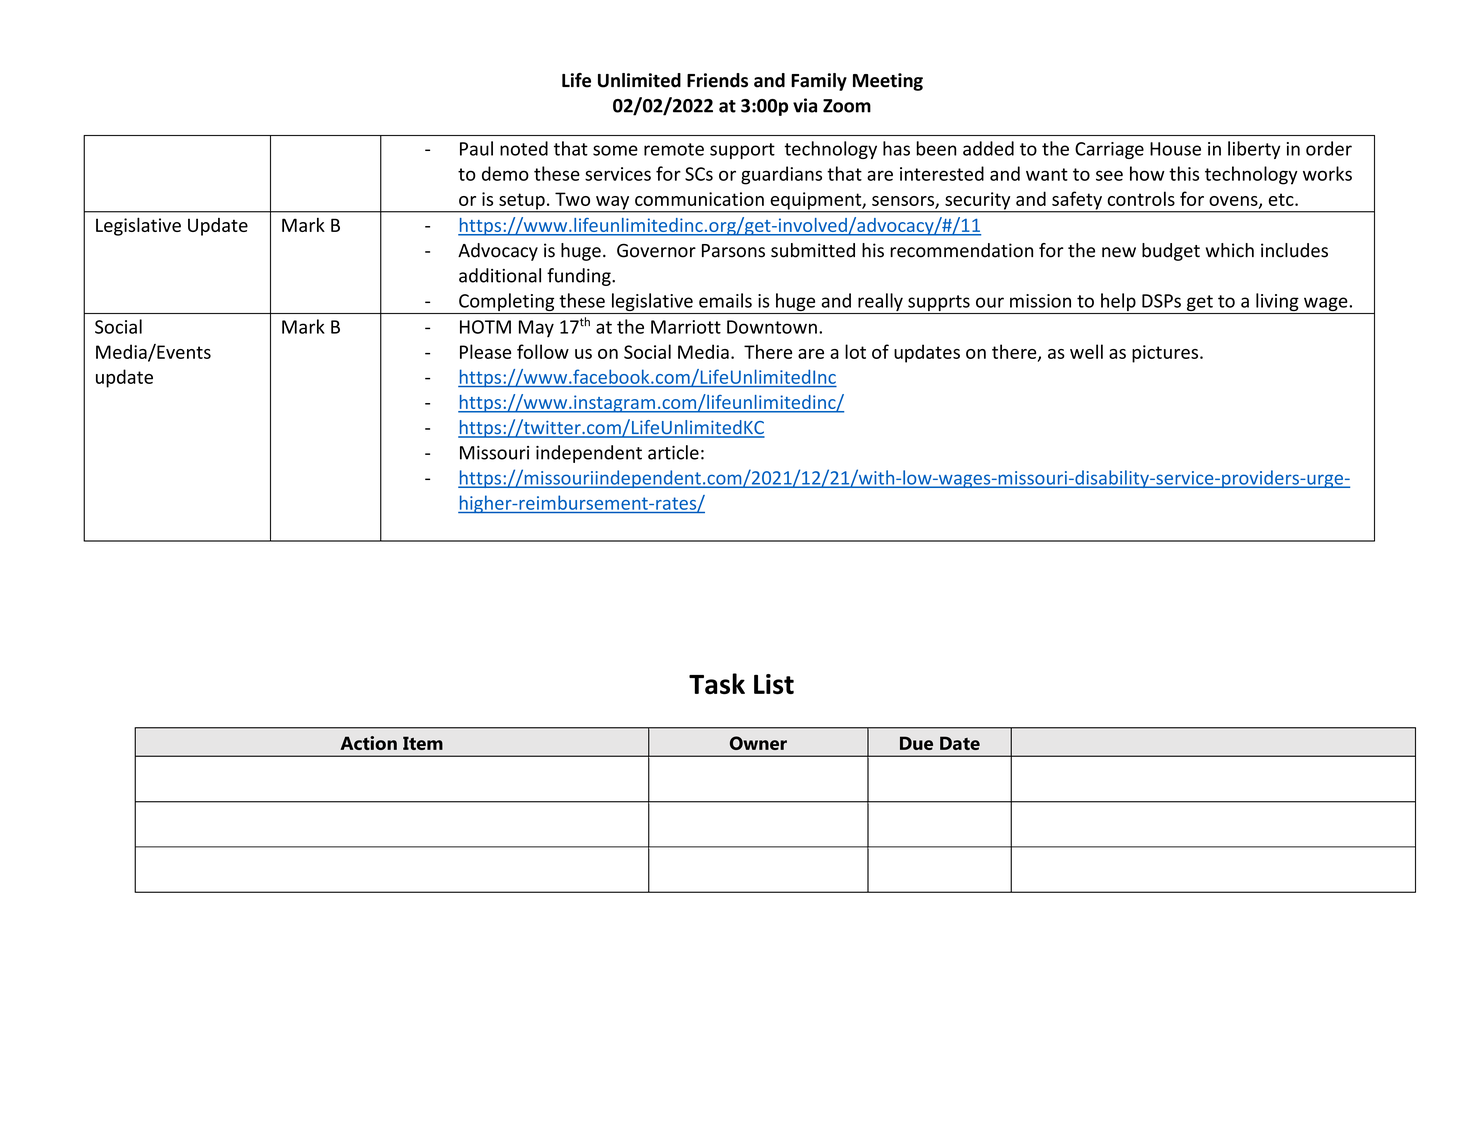  I want to click on Paul, so click(476, 148).
